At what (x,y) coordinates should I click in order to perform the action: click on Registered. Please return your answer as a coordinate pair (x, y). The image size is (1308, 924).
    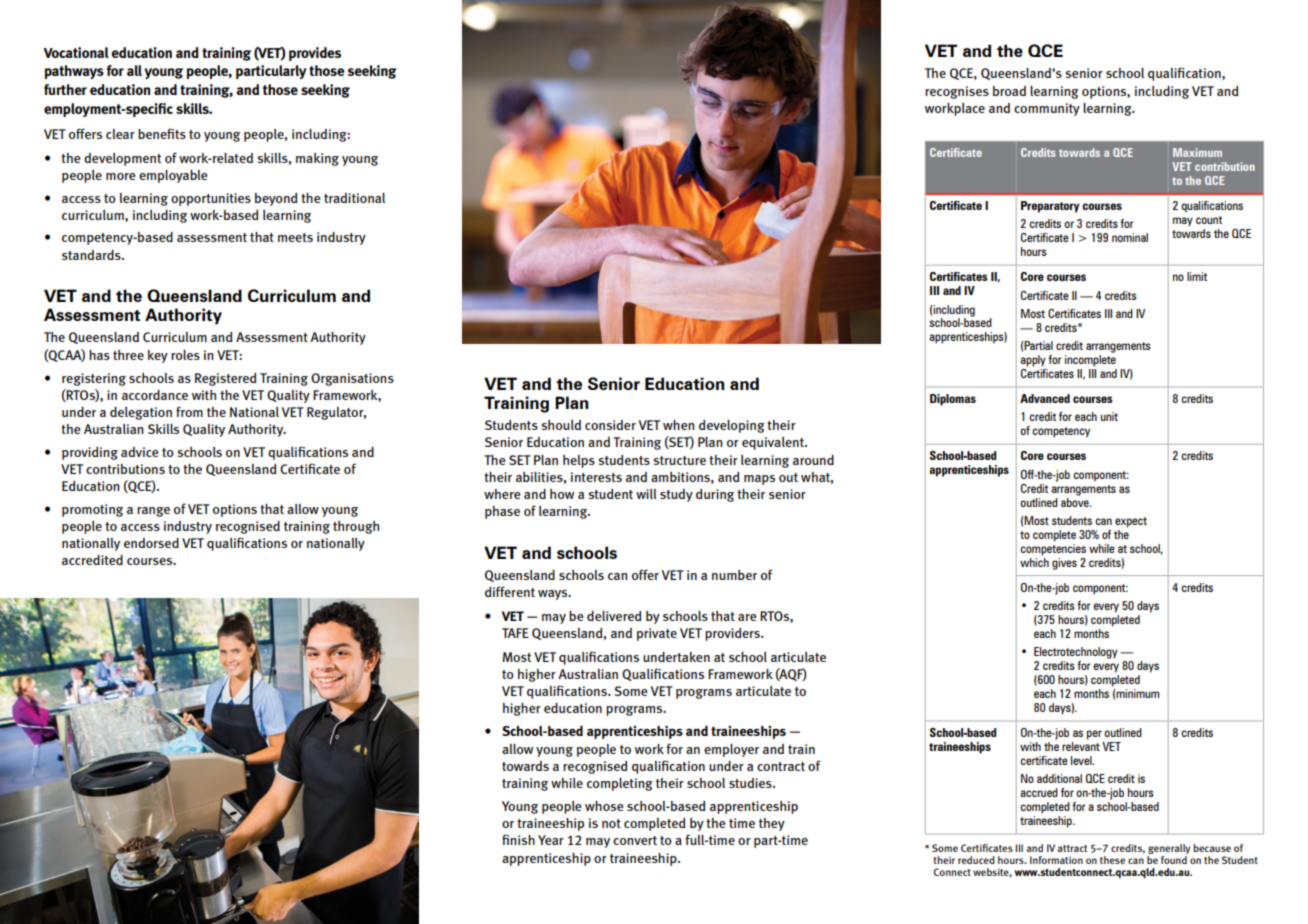
    Looking at the image, I should click on (225, 379).
